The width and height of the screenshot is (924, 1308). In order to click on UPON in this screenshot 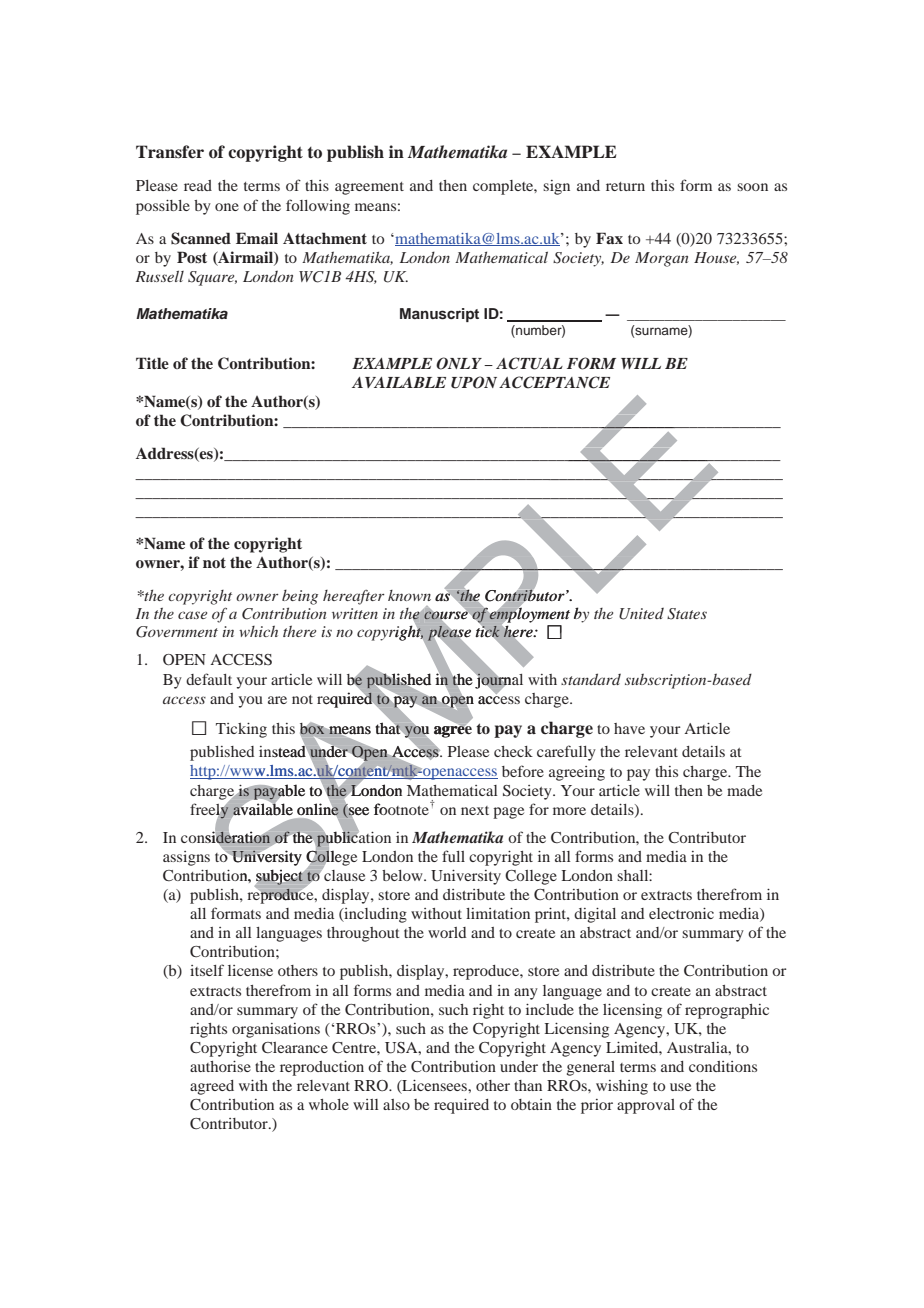, I will do `click(474, 382)`.
